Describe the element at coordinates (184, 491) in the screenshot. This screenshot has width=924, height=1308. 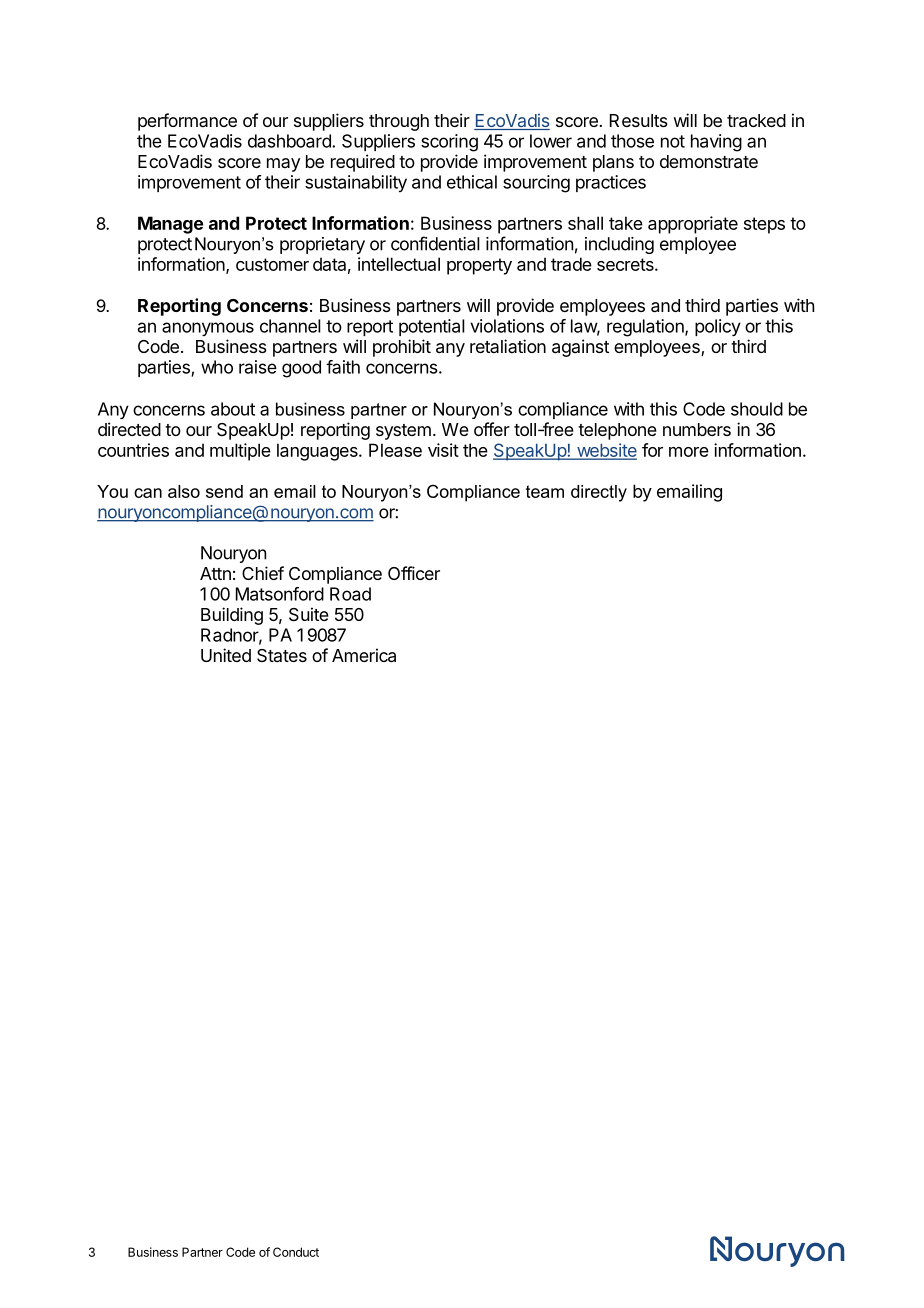
I see `also` at that location.
